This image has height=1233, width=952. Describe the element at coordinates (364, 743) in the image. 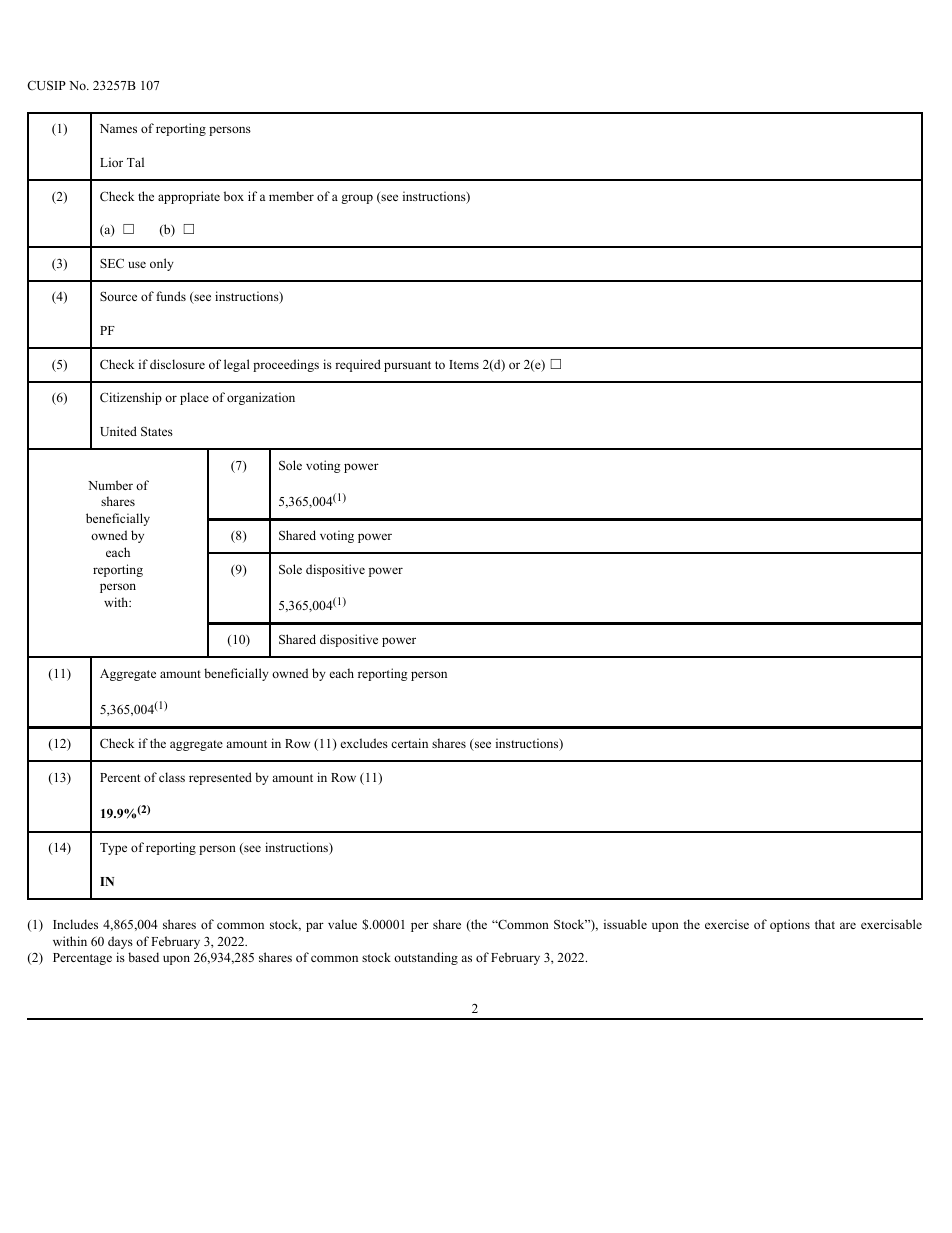

I see `excludes` at that location.
